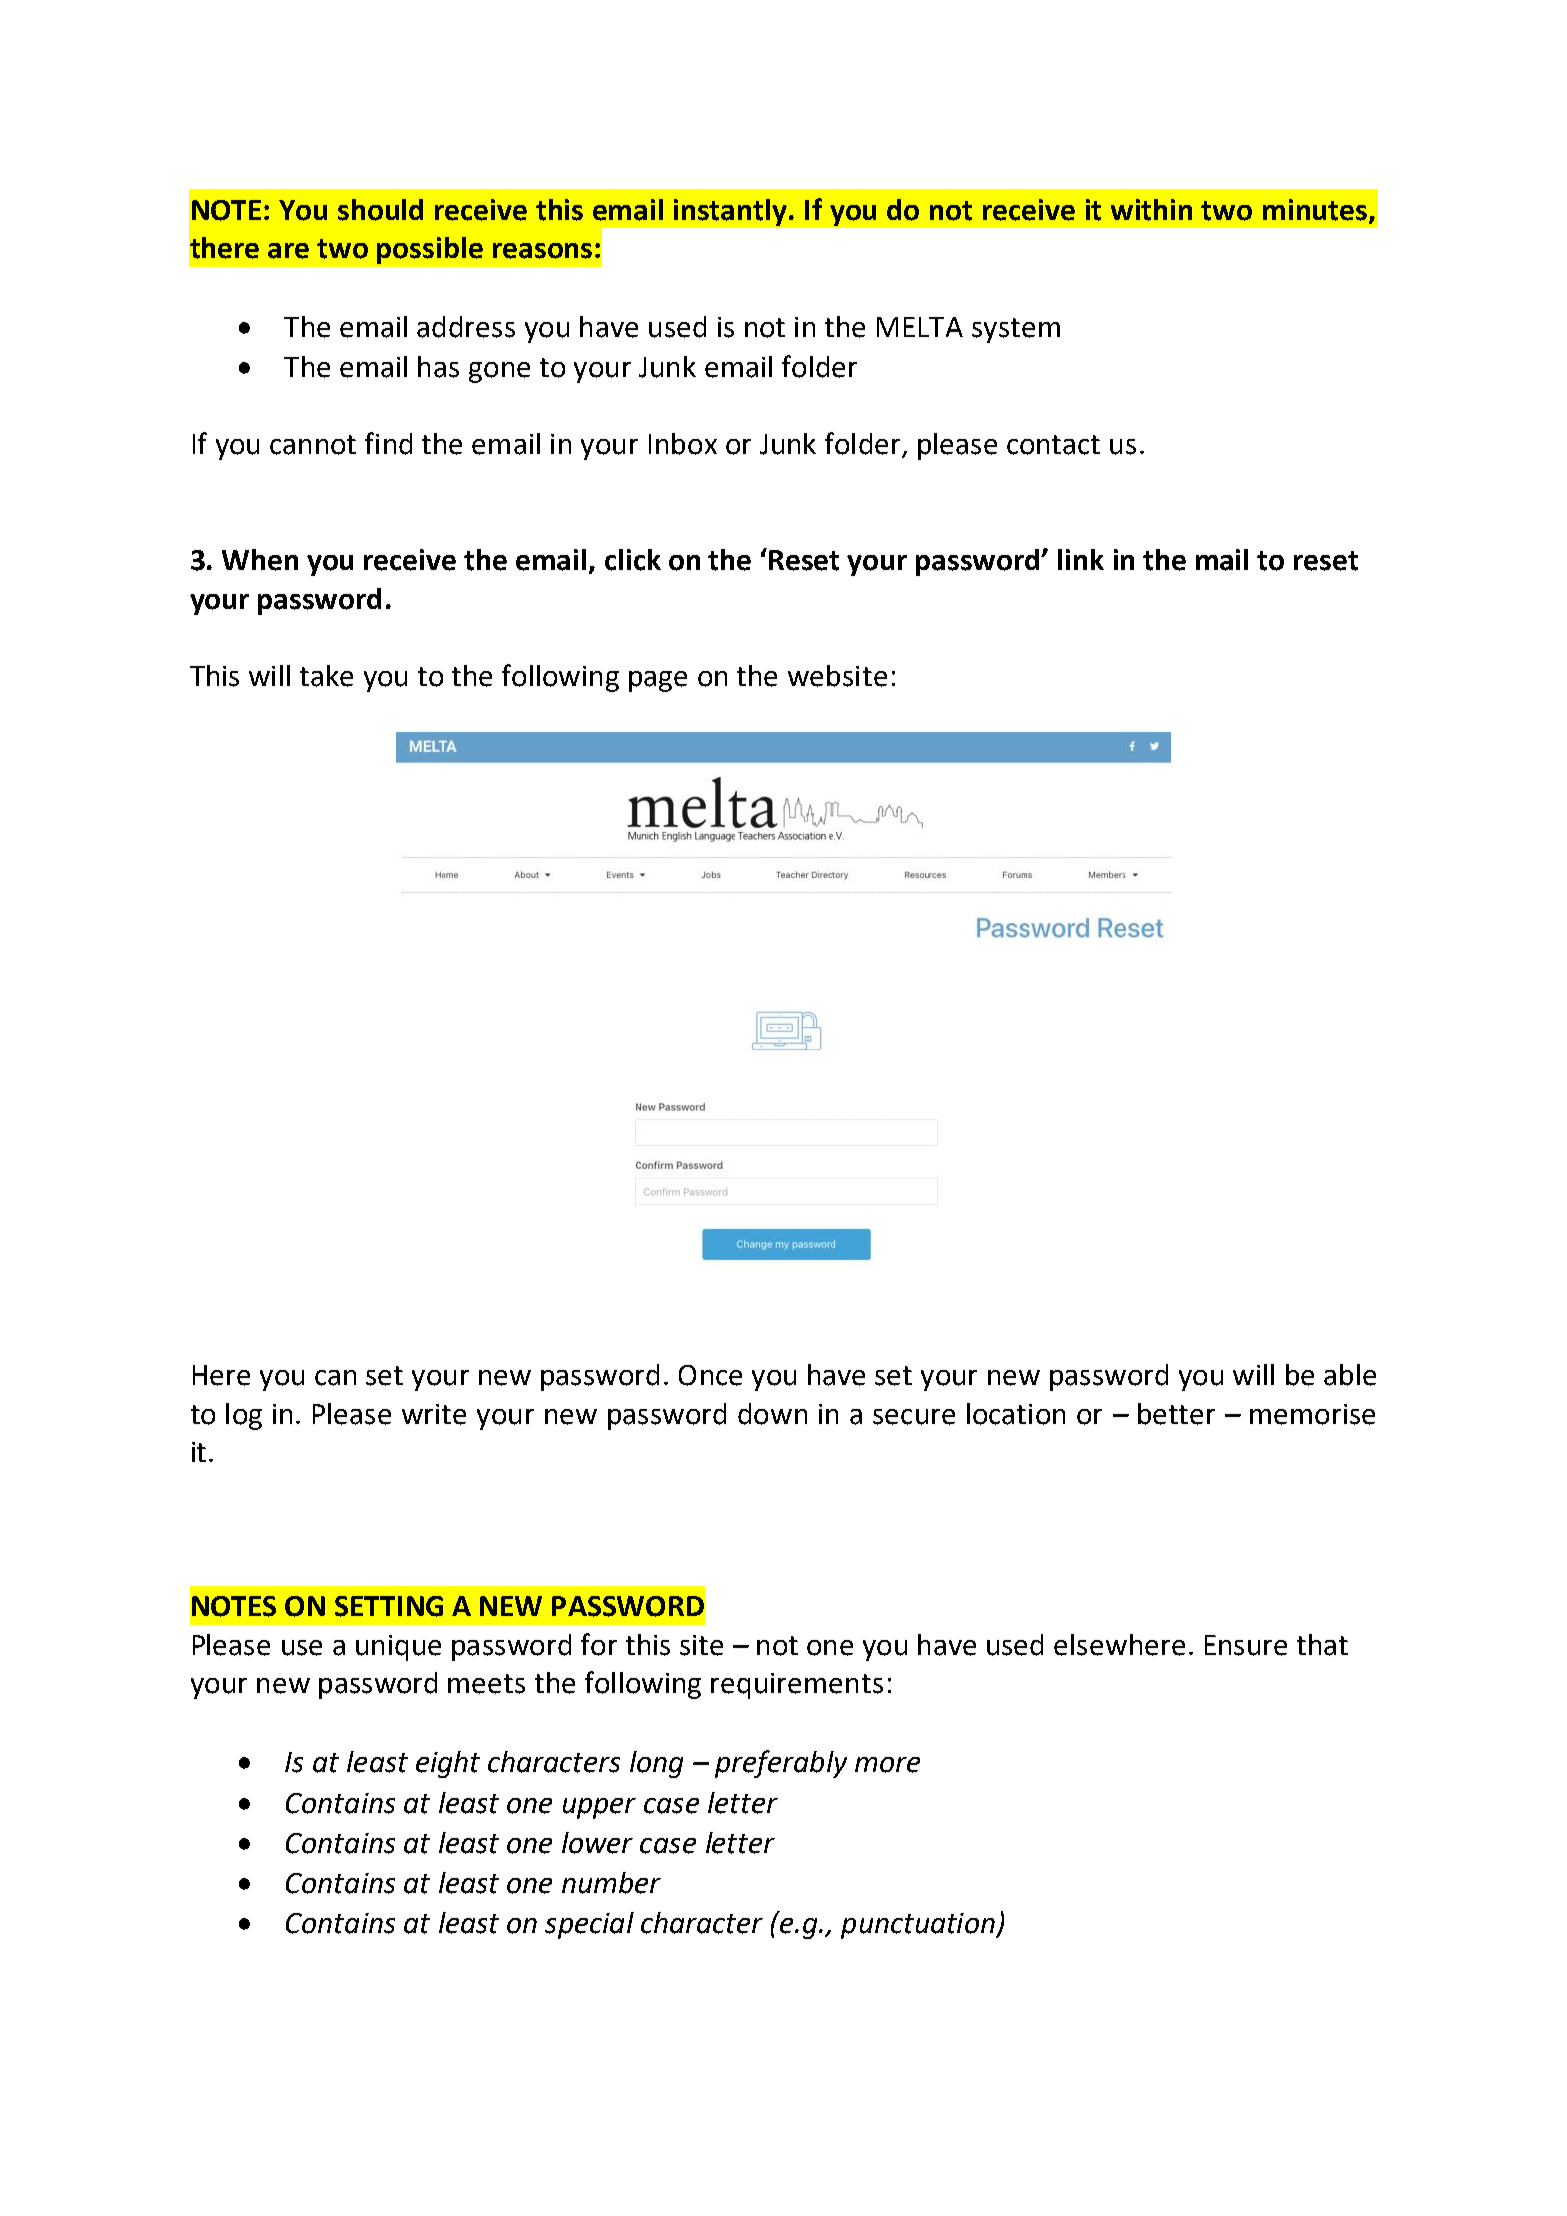  I want to click on instantly, so click(732, 212).
